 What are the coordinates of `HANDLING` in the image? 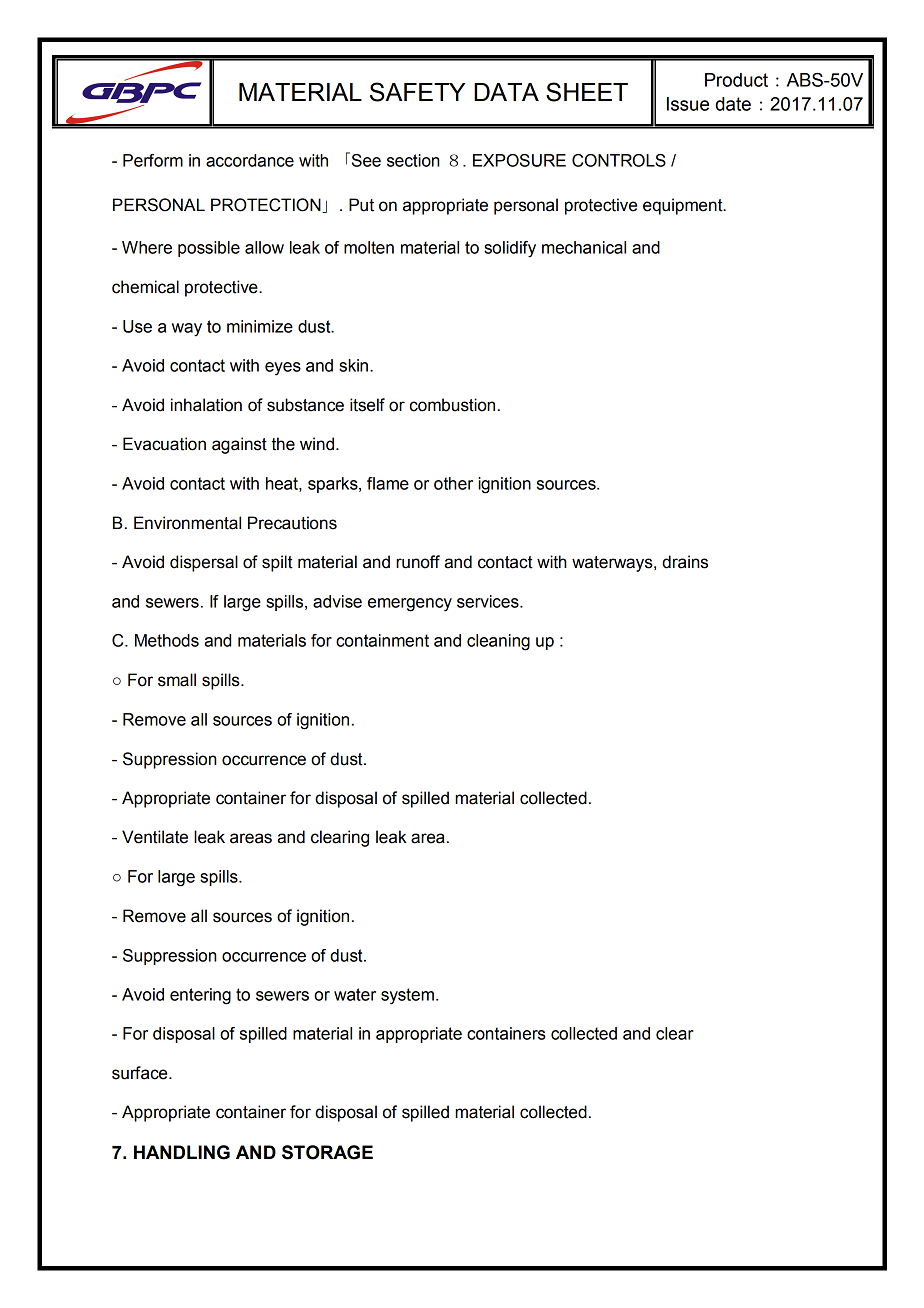 It's located at (182, 1152).
